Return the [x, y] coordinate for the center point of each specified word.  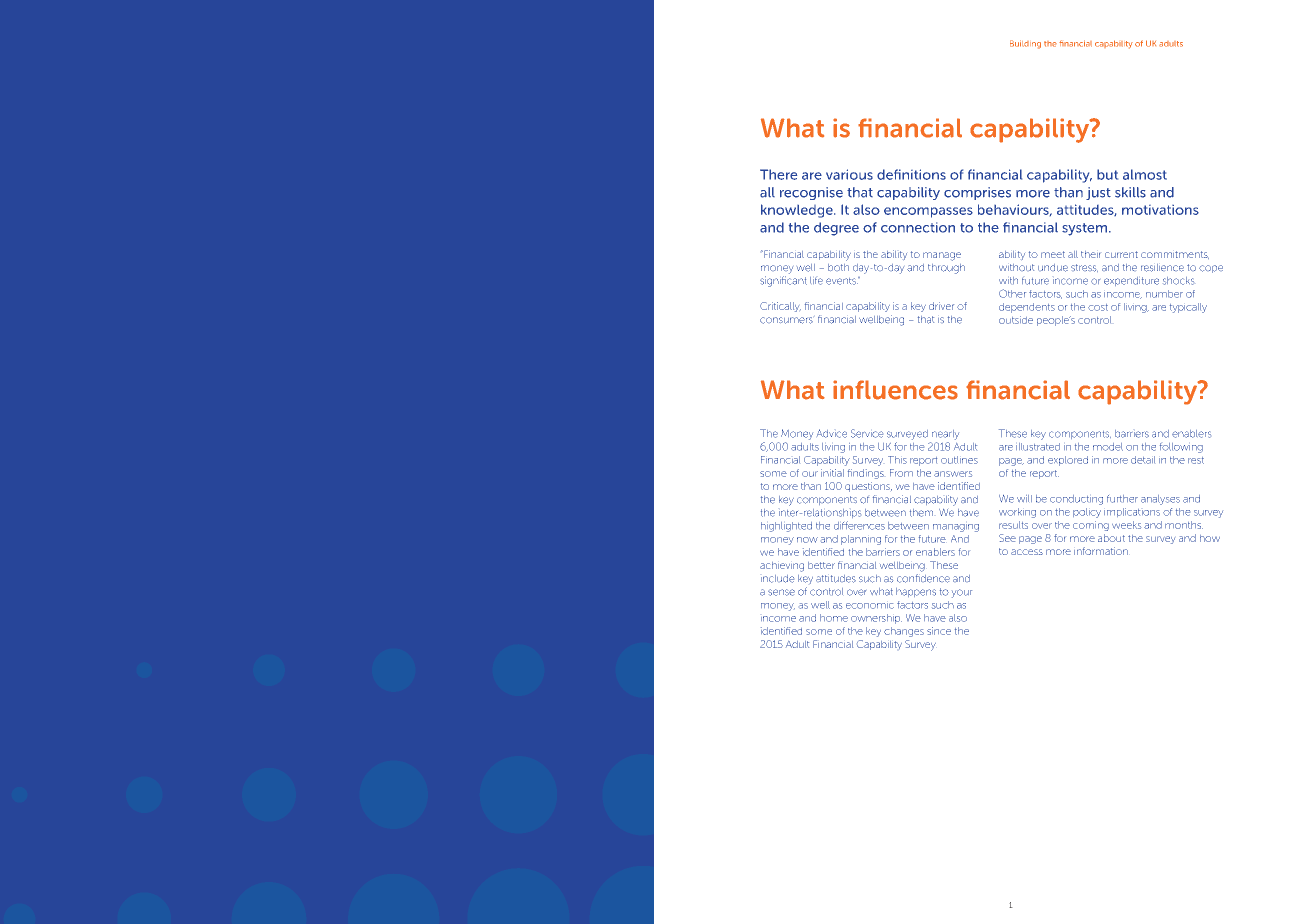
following [1181, 448]
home [834, 618]
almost [1145, 174]
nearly [945, 435]
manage [942, 256]
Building [1025, 44]
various [849, 174]
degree [836, 229]
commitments [1175, 255]
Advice [832, 433]
